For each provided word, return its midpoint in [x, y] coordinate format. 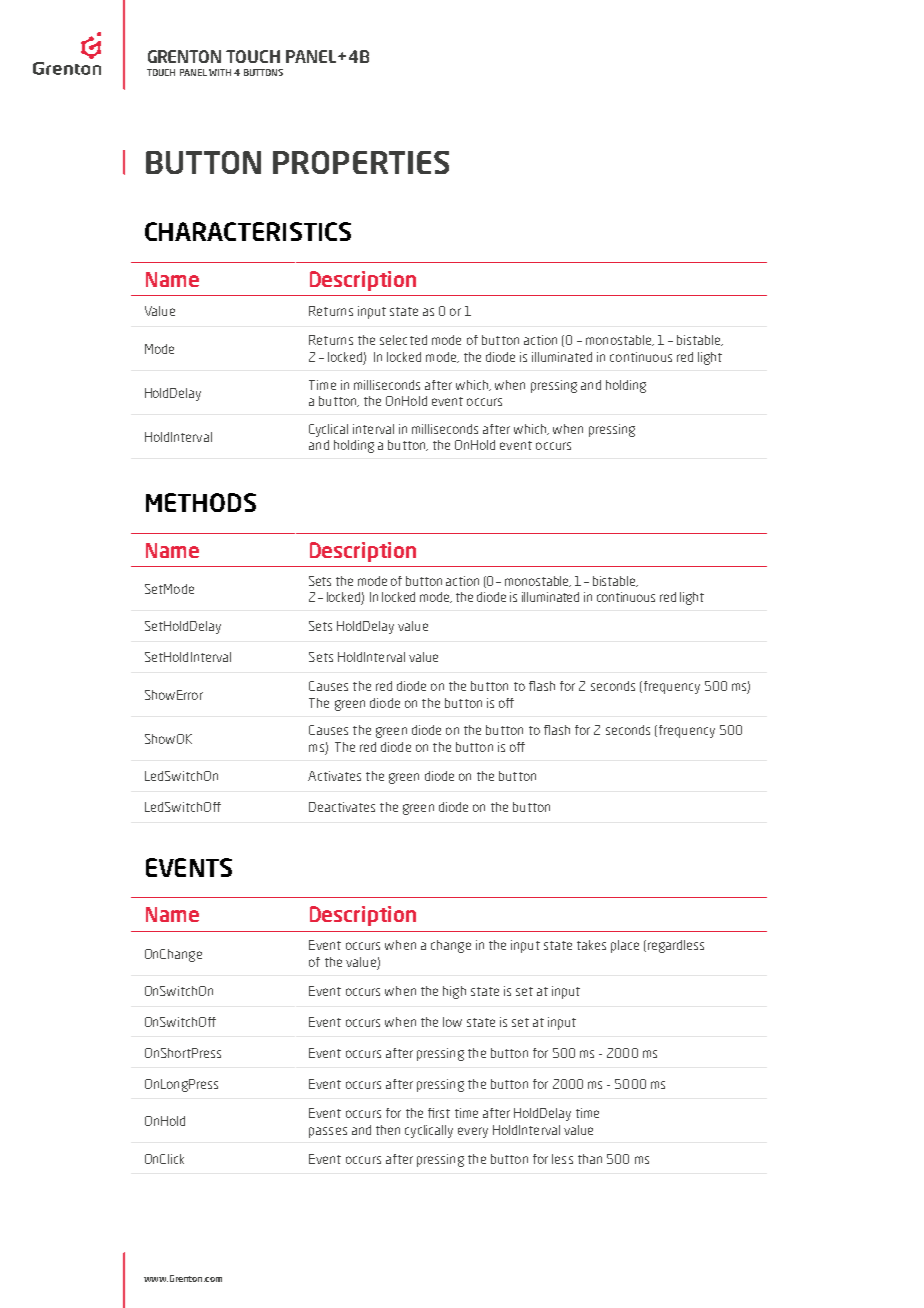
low [452, 1022]
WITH [220, 72]
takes [591, 945]
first [439, 1113]
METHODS [201, 502]
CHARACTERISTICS [248, 231]
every [473, 1132]
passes [328, 1132]
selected [403, 340]
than [590, 1159]
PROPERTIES [361, 162]
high [454, 992]
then [388, 1130]
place [625, 946]
